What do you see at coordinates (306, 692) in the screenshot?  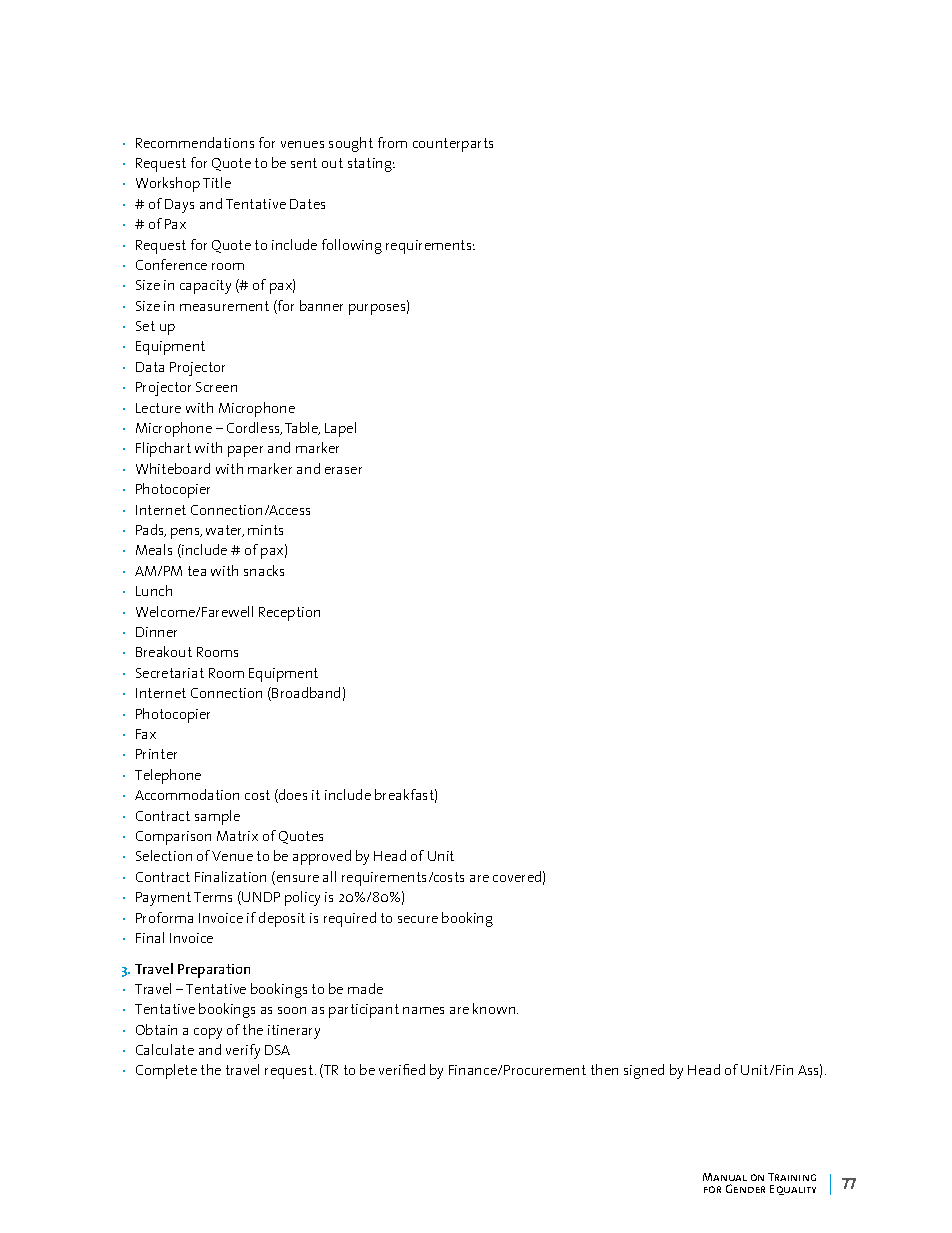 I see `Broadband` at bounding box center [306, 692].
